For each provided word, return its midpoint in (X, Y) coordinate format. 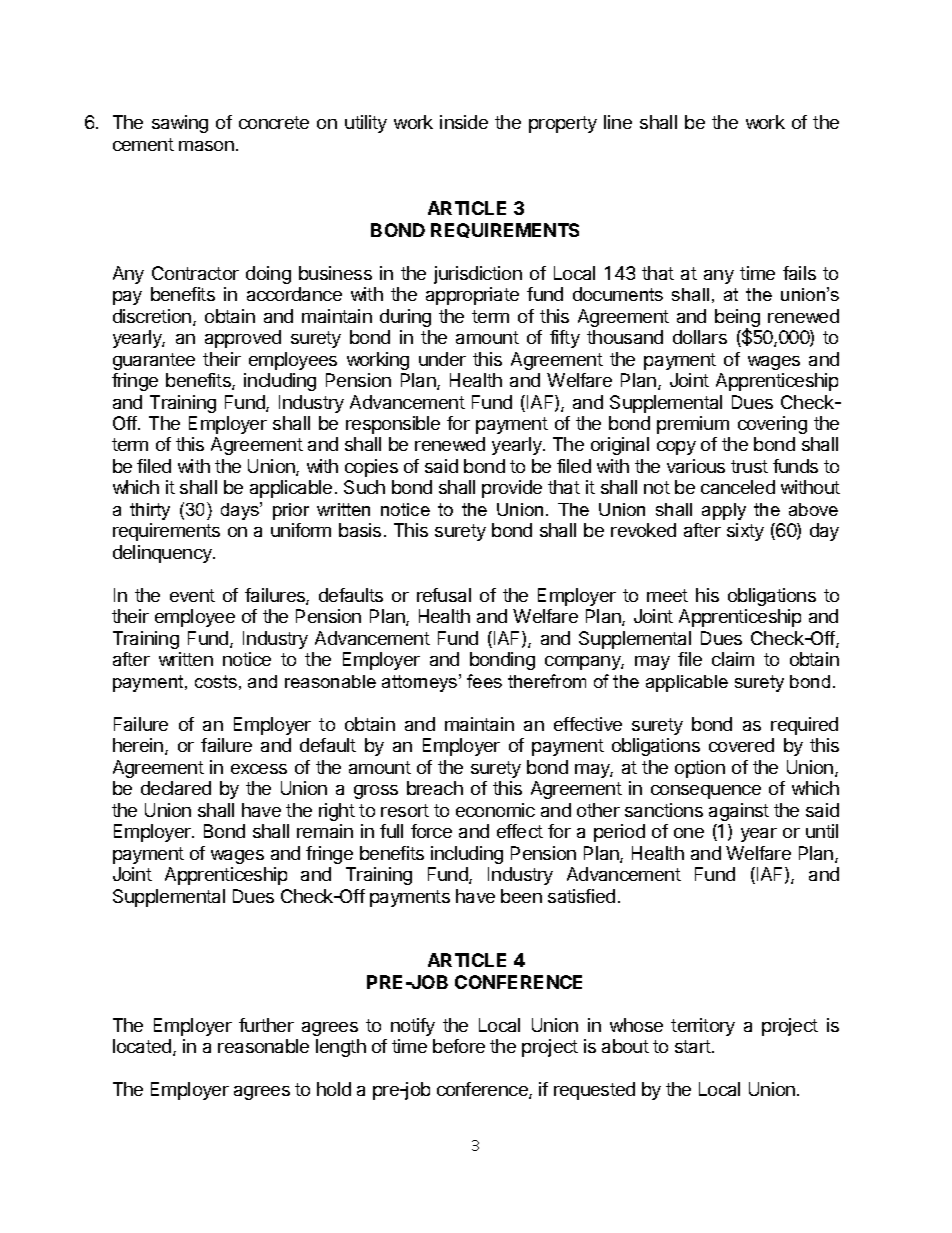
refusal (444, 595)
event (192, 595)
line (618, 122)
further (266, 1025)
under (442, 359)
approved (243, 339)
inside (464, 122)
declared (176, 788)
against (739, 812)
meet (667, 595)
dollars (700, 337)
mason (206, 146)
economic (495, 810)
